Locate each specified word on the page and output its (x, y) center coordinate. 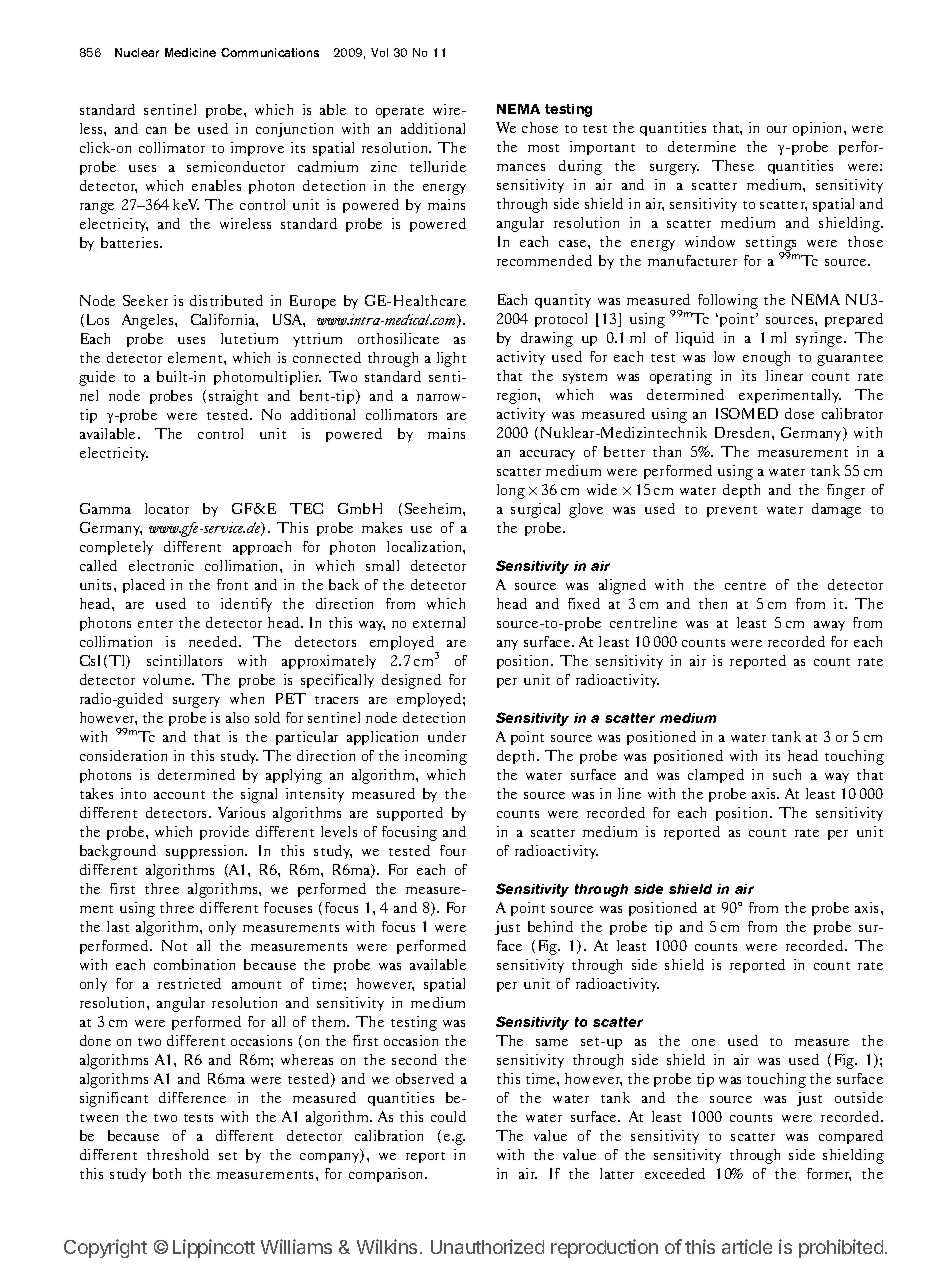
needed (214, 641)
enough (766, 358)
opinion (819, 129)
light (451, 359)
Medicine (190, 52)
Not (174, 945)
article (747, 1246)
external (439, 622)
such (787, 774)
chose (540, 127)
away (829, 626)
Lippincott (214, 1248)
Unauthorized (487, 1246)
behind (550, 926)
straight (233, 397)
